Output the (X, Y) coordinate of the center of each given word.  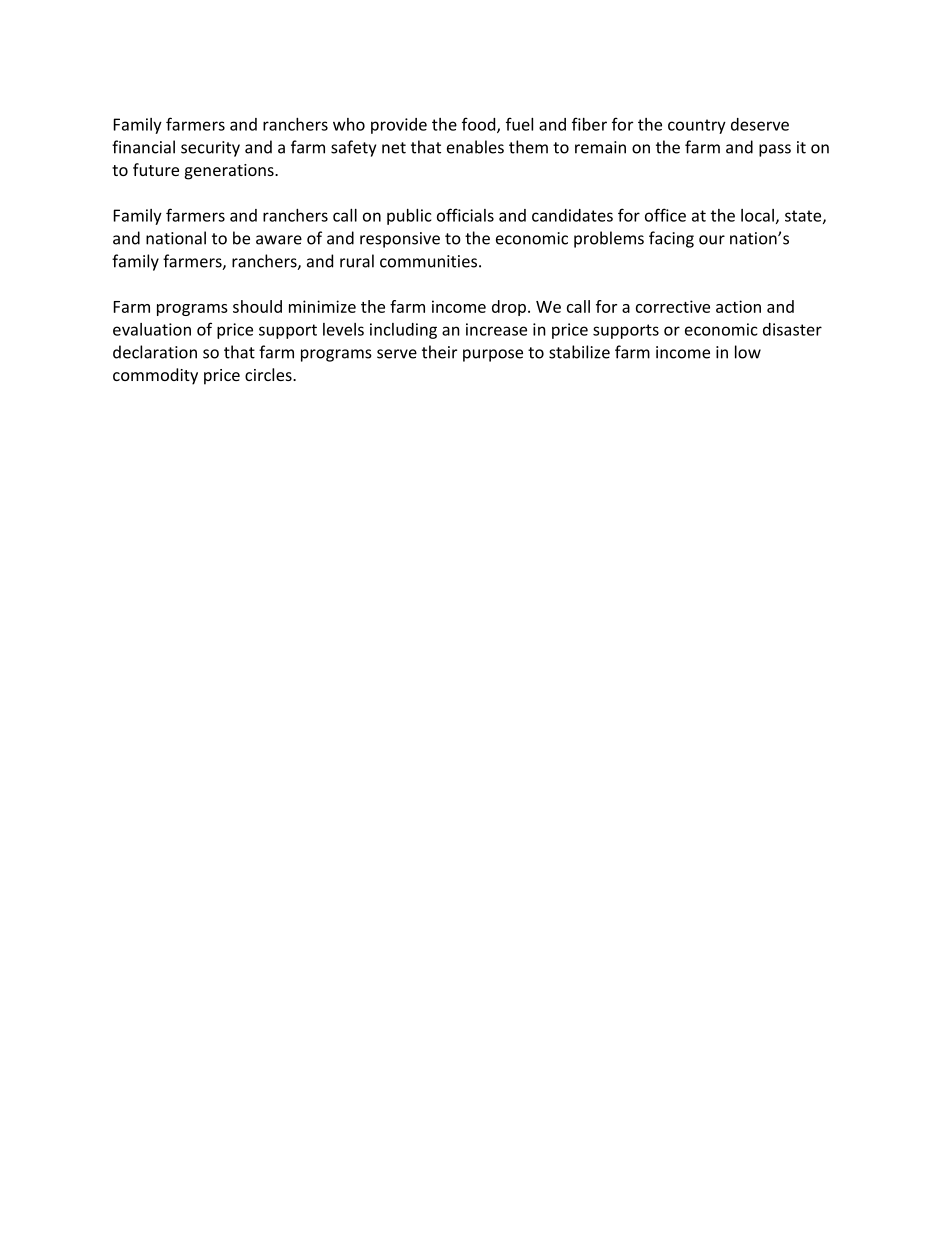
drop (509, 308)
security (210, 149)
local (757, 215)
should (257, 306)
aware (279, 240)
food (480, 125)
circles (269, 374)
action (738, 306)
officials (465, 215)
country (697, 126)
